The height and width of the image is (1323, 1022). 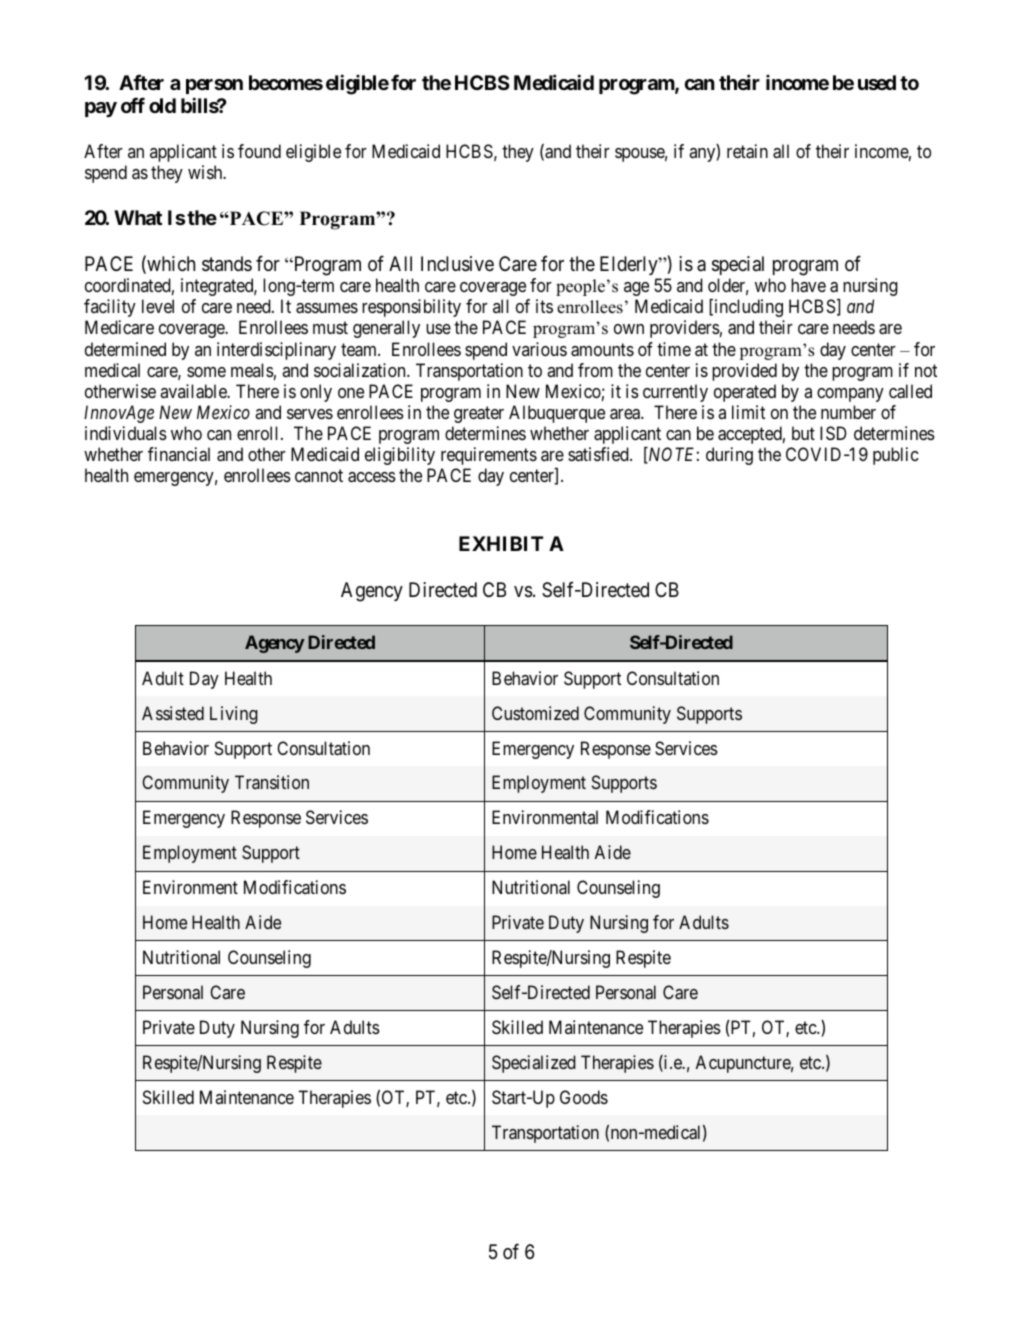 What do you see at coordinates (584, 1097) in the image?
I see `Goods` at bounding box center [584, 1097].
